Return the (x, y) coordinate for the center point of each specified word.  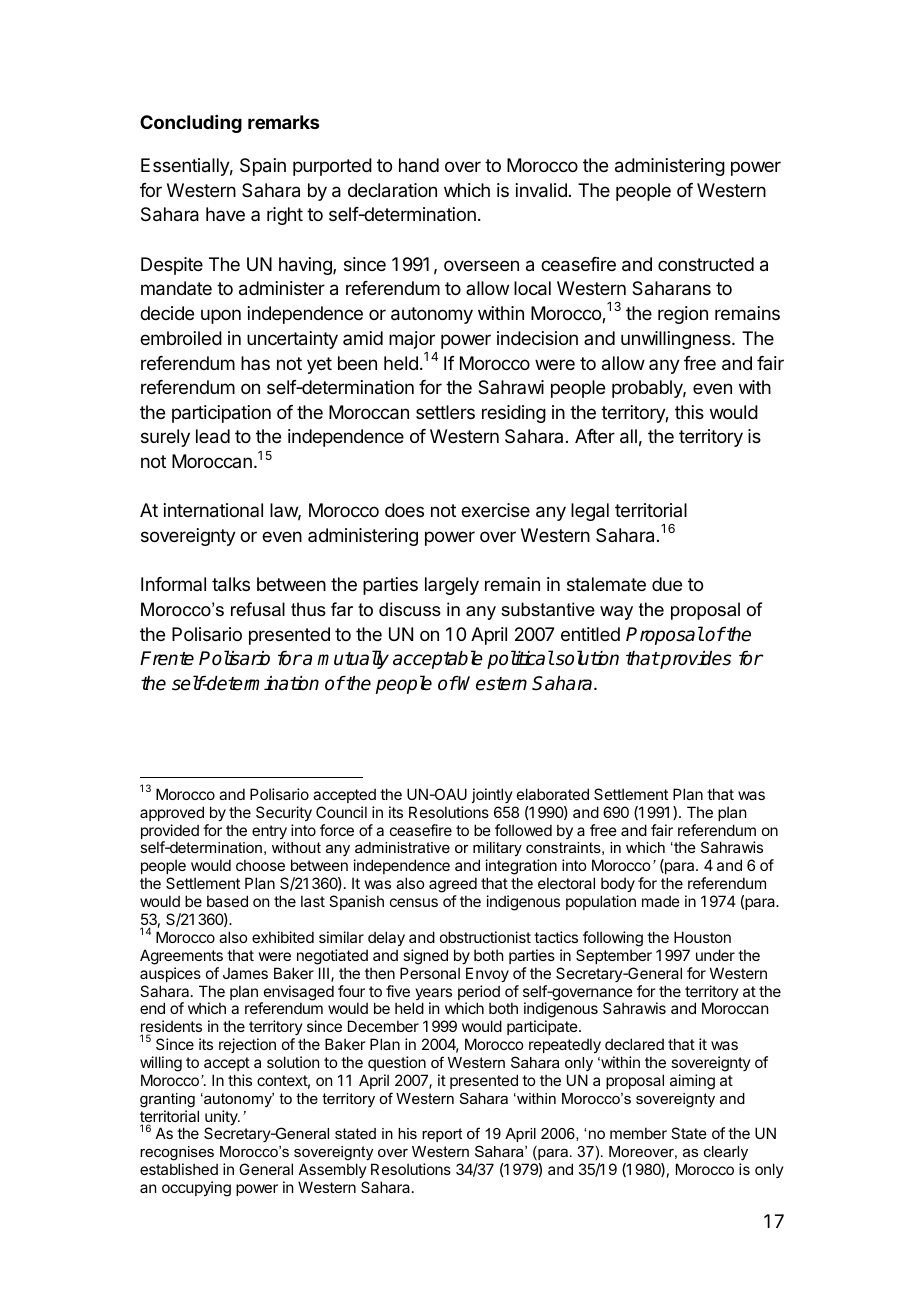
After (595, 436)
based (227, 901)
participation (221, 414)
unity (222, 1119)
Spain (263, 167)
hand (419, 165)
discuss (410, 609)
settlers (445, 412)
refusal (258, 609)
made (661, 901)
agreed (453, 886)
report (442, 1135)
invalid (541, 190)
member (638, 1133)
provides (695, 660)
